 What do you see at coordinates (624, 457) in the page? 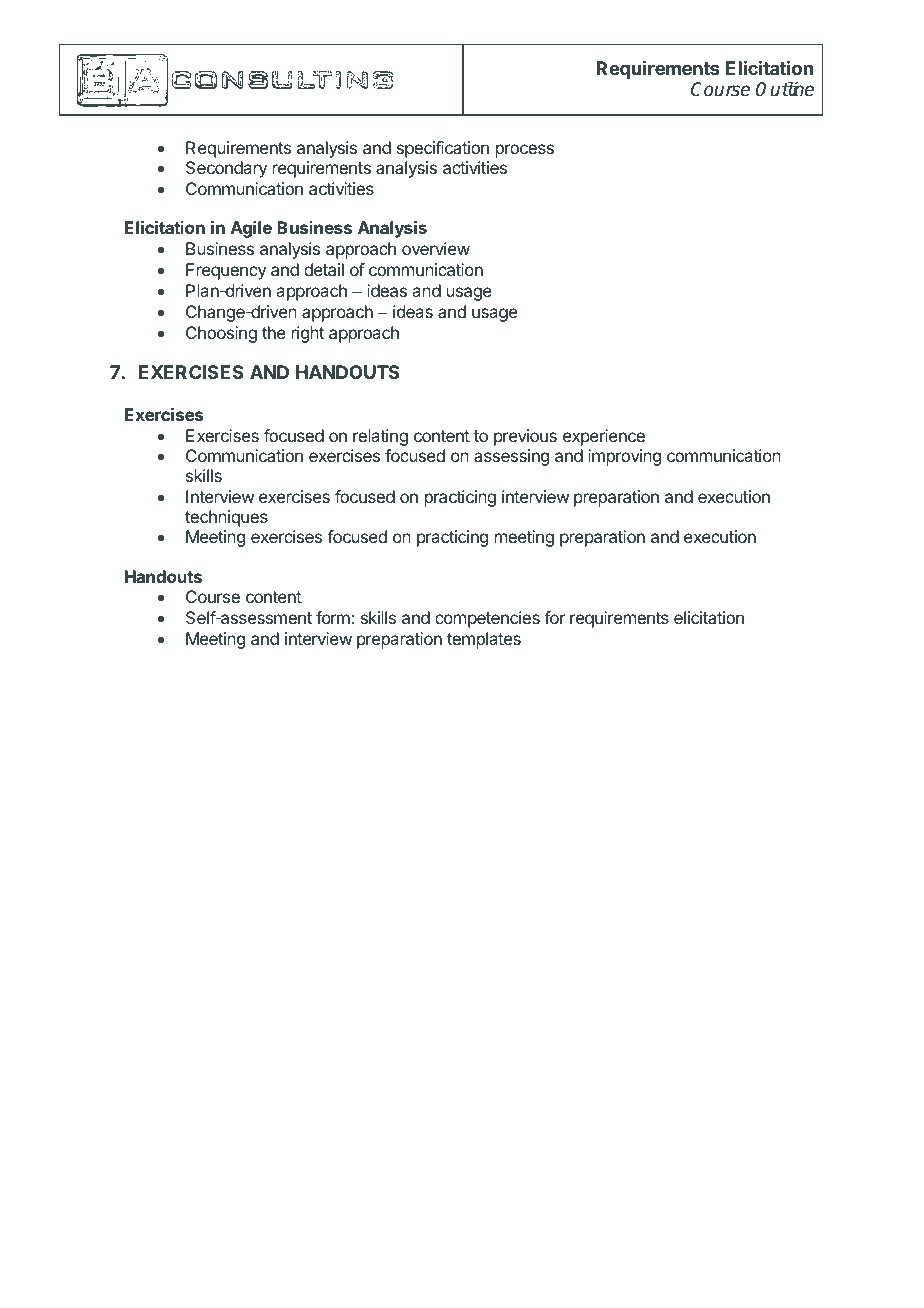
I see `improving` at bounding box center [624, 457].
